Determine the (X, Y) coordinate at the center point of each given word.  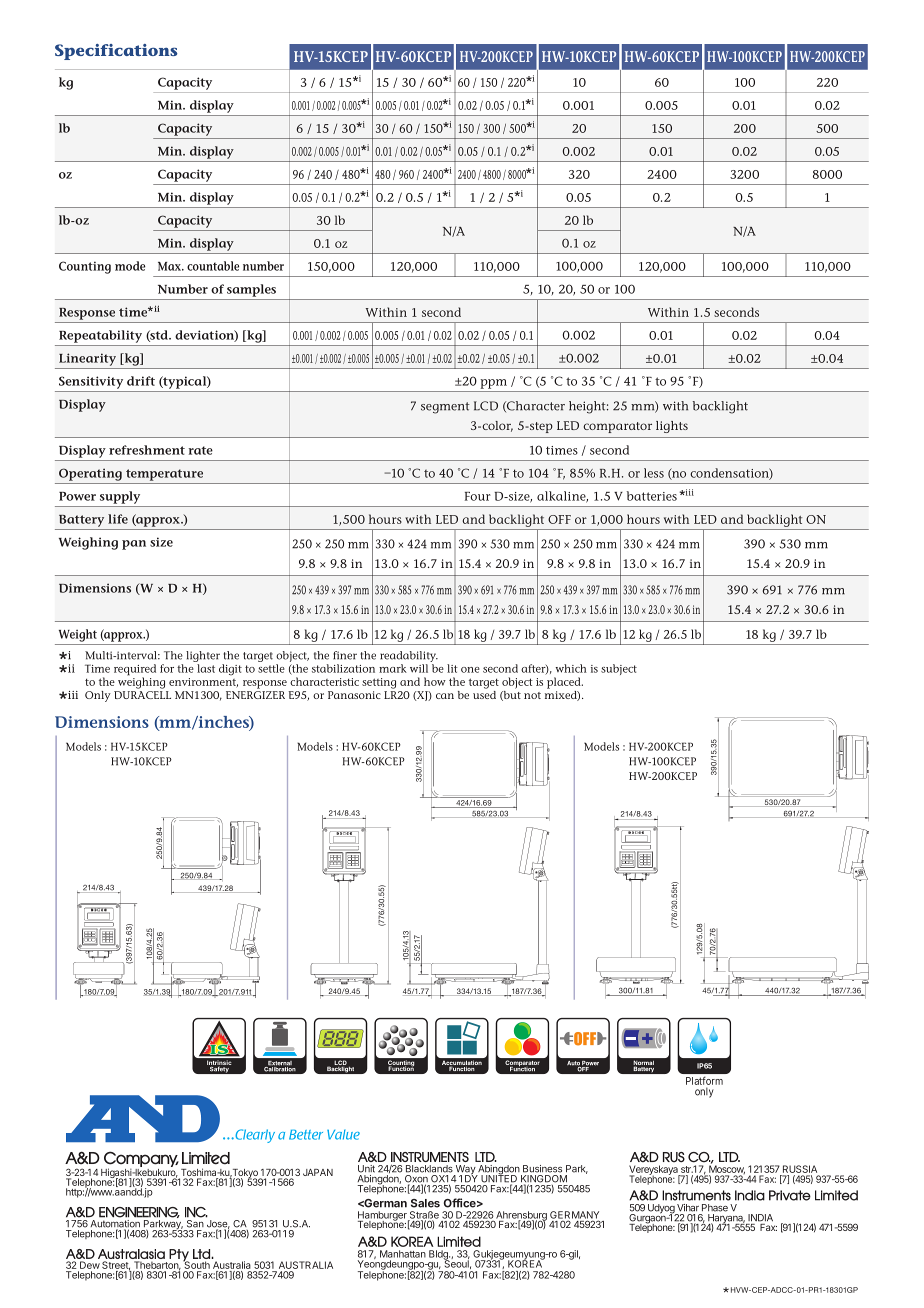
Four (478, 496)
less (654, 473)
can (445, 696)
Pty (178, 1256)
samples (251, 290)
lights (672, 427)
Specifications (116, 52)
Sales (425, 1203)
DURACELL (142, 695)
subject (619, 669)
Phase (715, 1208)
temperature (164, 475)
